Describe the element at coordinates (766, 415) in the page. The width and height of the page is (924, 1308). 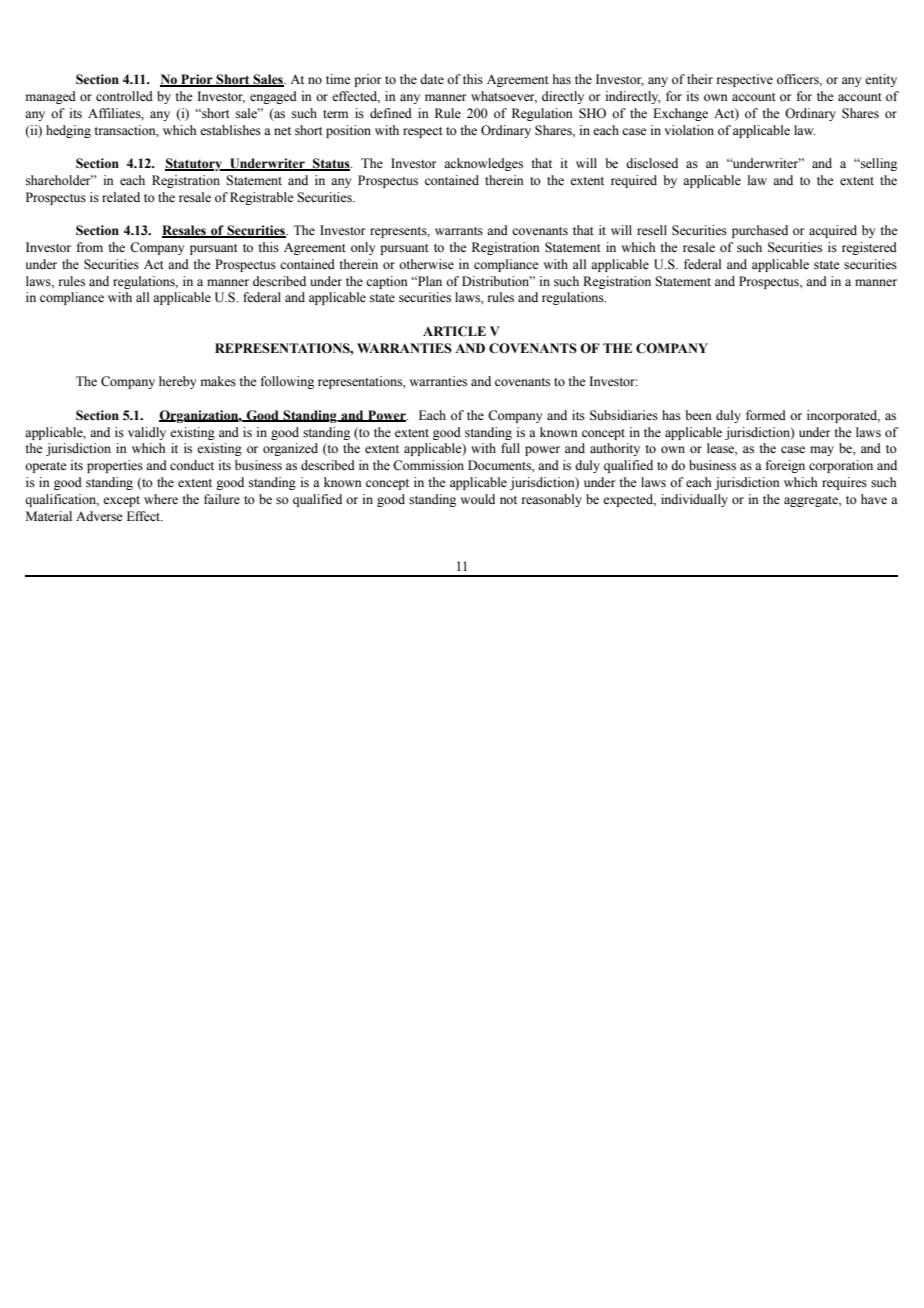
I see `formed` at that location.
